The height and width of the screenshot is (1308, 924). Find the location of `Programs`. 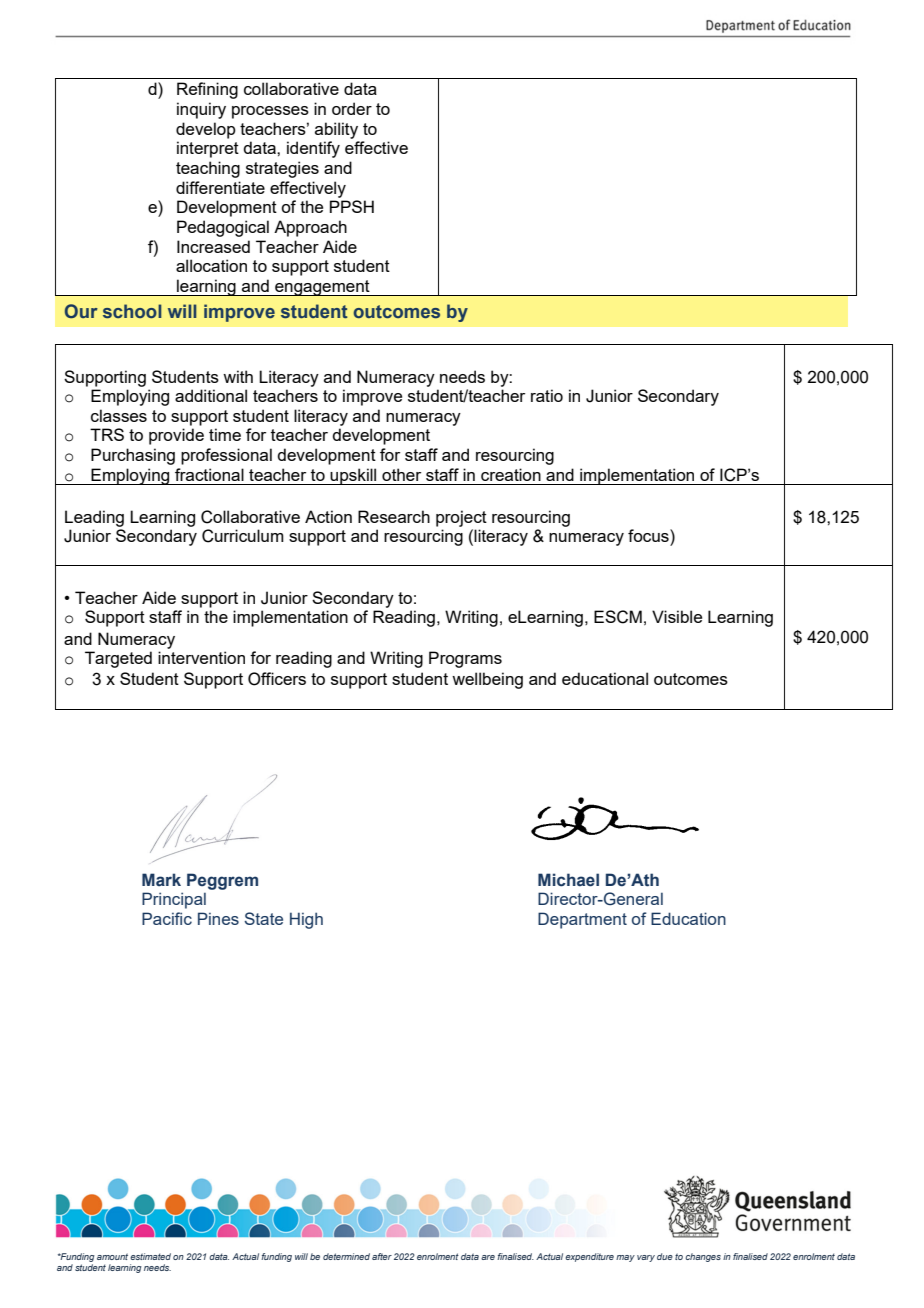

Programs is located at coordinates (465, 659).
